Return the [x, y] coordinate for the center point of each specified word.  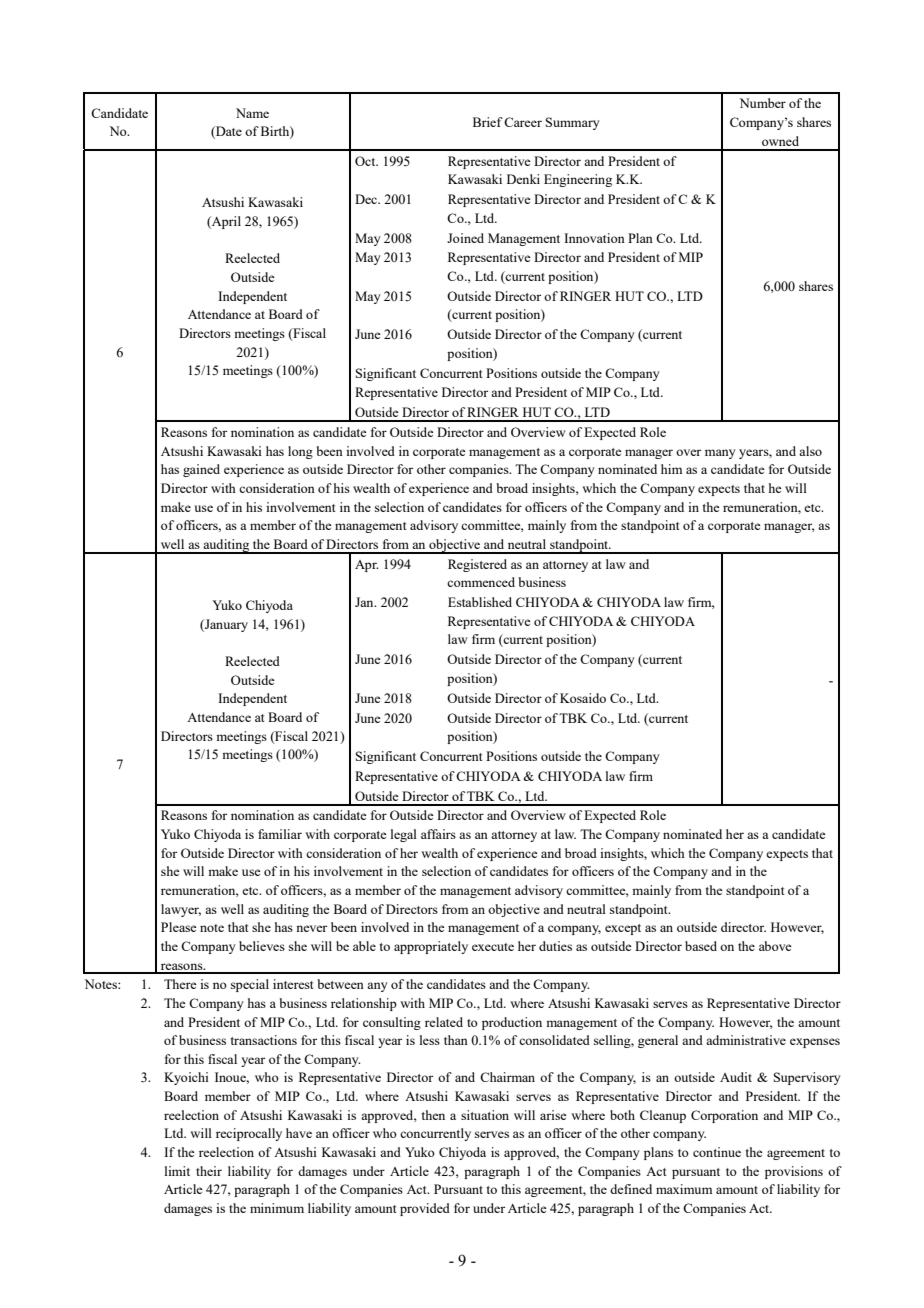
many [720, 454]
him [671, 469]
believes [262, 946]
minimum [277, 1208]
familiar [280, 834]
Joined [465, 238]
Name [252, 113]
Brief [488, 122]
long [300, 452]
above [775, 946]
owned [780, 141]
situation [485, 1115]
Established [480, 602]
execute [493, 947]
